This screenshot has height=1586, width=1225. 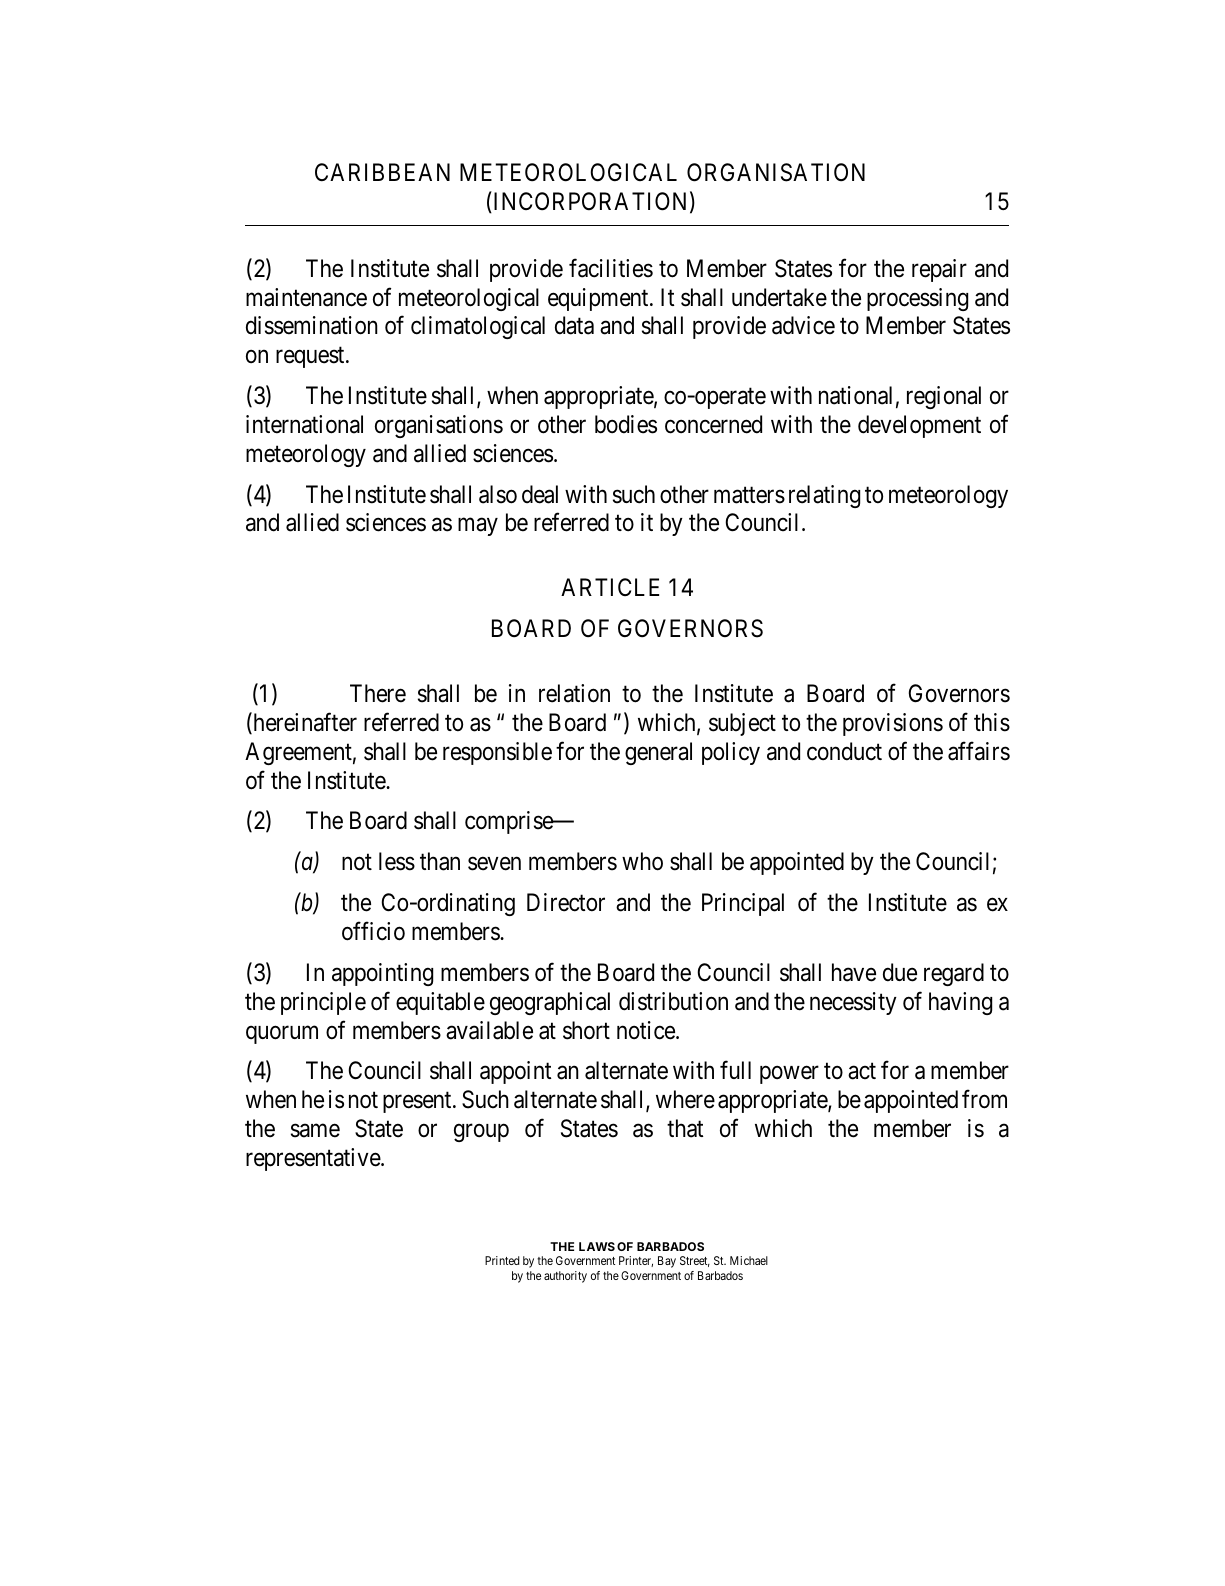 What do you see at coordinates (893, 724) in the screenshot?
I see `provisions` at bounding box center [893, 724].
